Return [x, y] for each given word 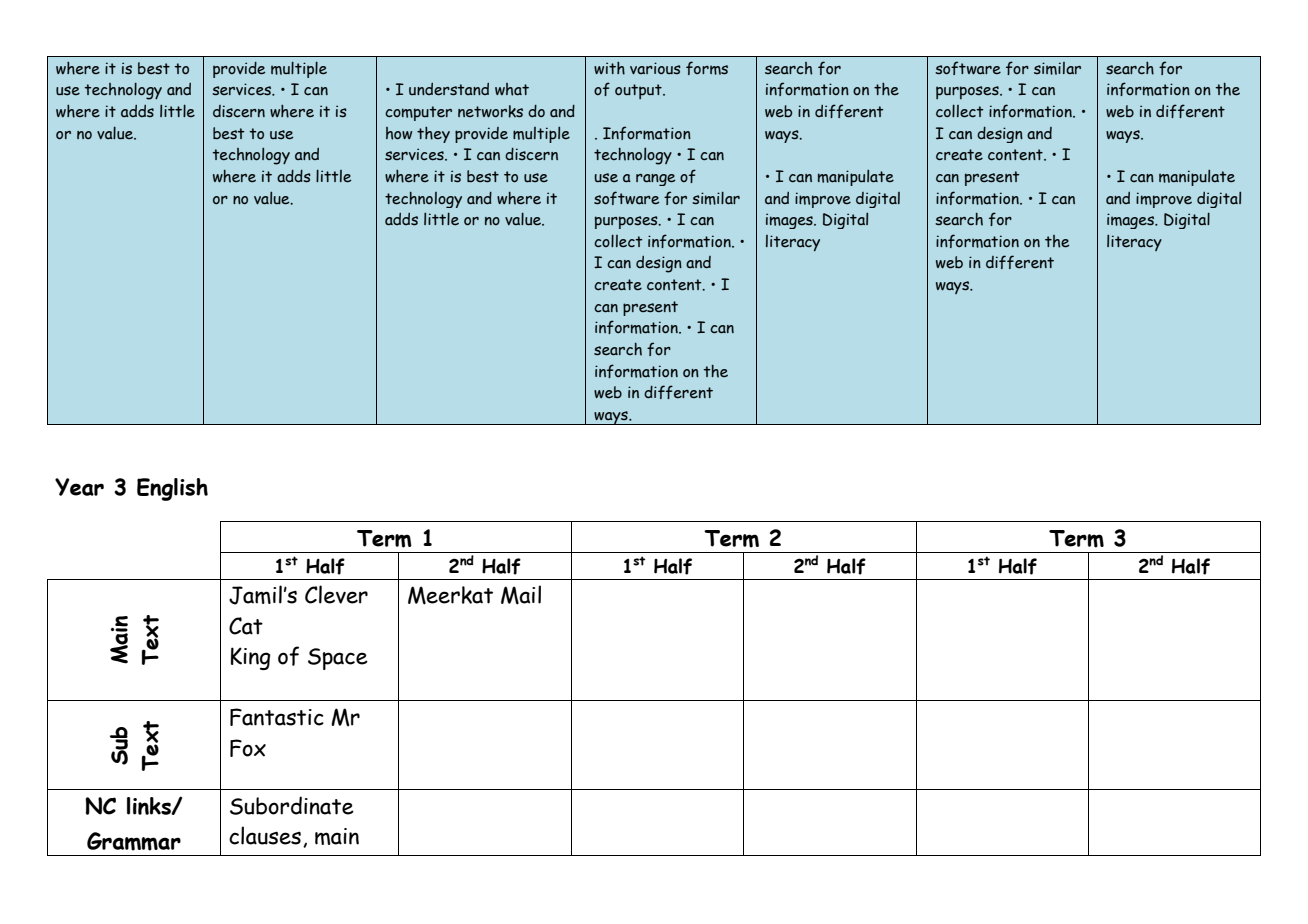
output [639, 91]
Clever [336, 594]
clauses [265, 835]
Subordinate [292, 805]
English [172, 489]
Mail [521, 595]
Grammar [134, 841]
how [399, 133]
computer [418, 113]
